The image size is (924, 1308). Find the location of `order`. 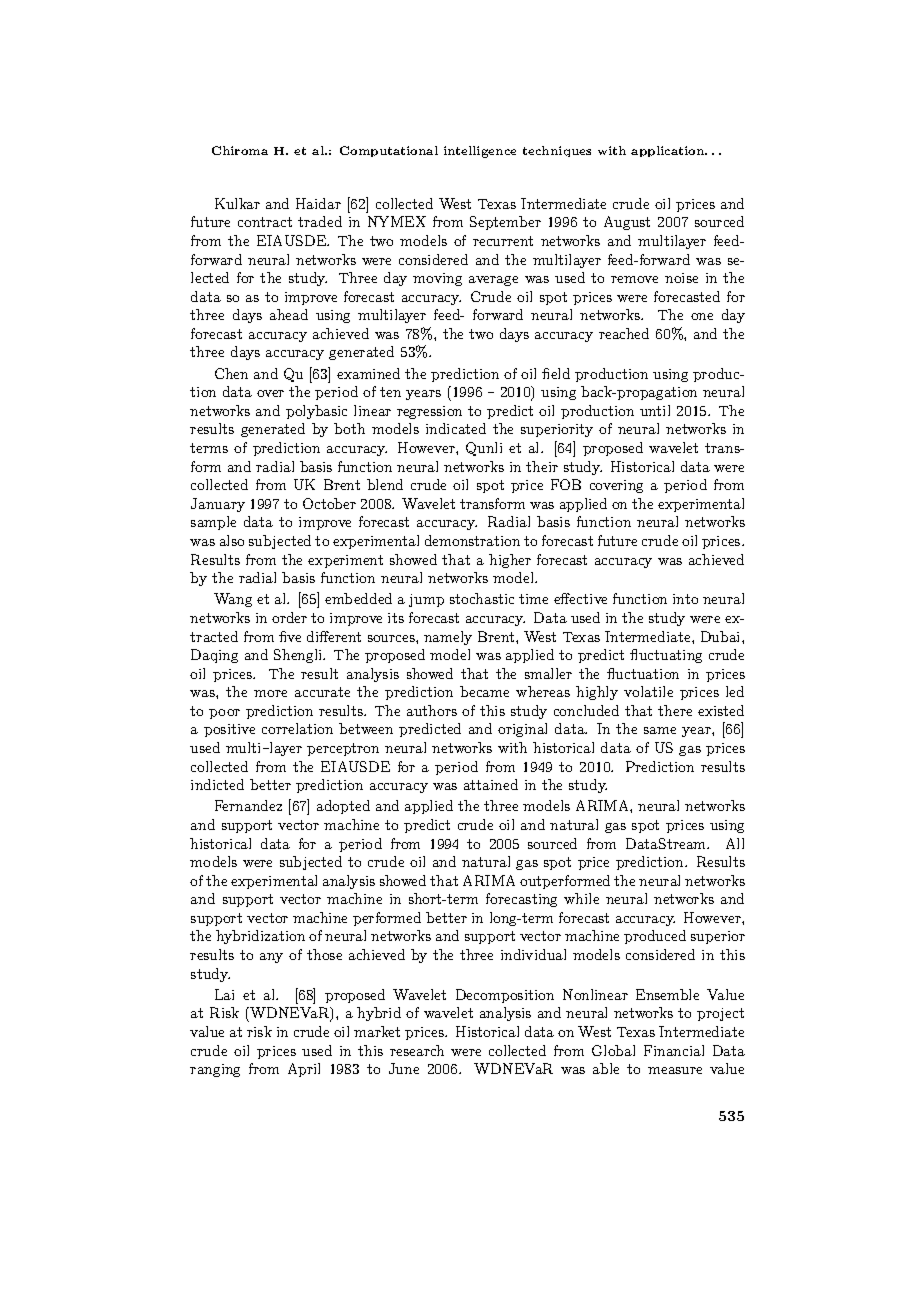

order is located at coordinates (289, 617).
